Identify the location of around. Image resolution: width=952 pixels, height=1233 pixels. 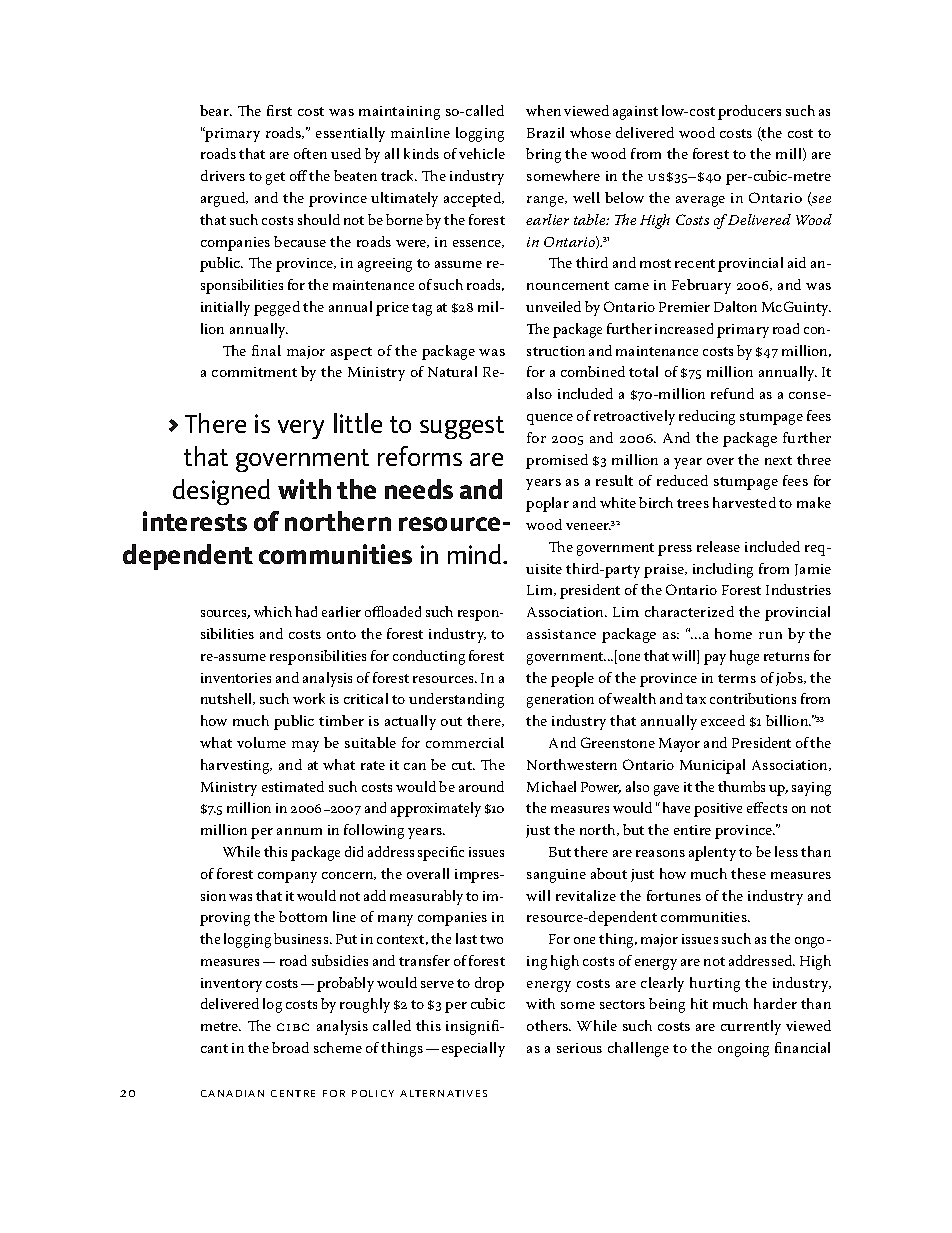
(481, 786).
